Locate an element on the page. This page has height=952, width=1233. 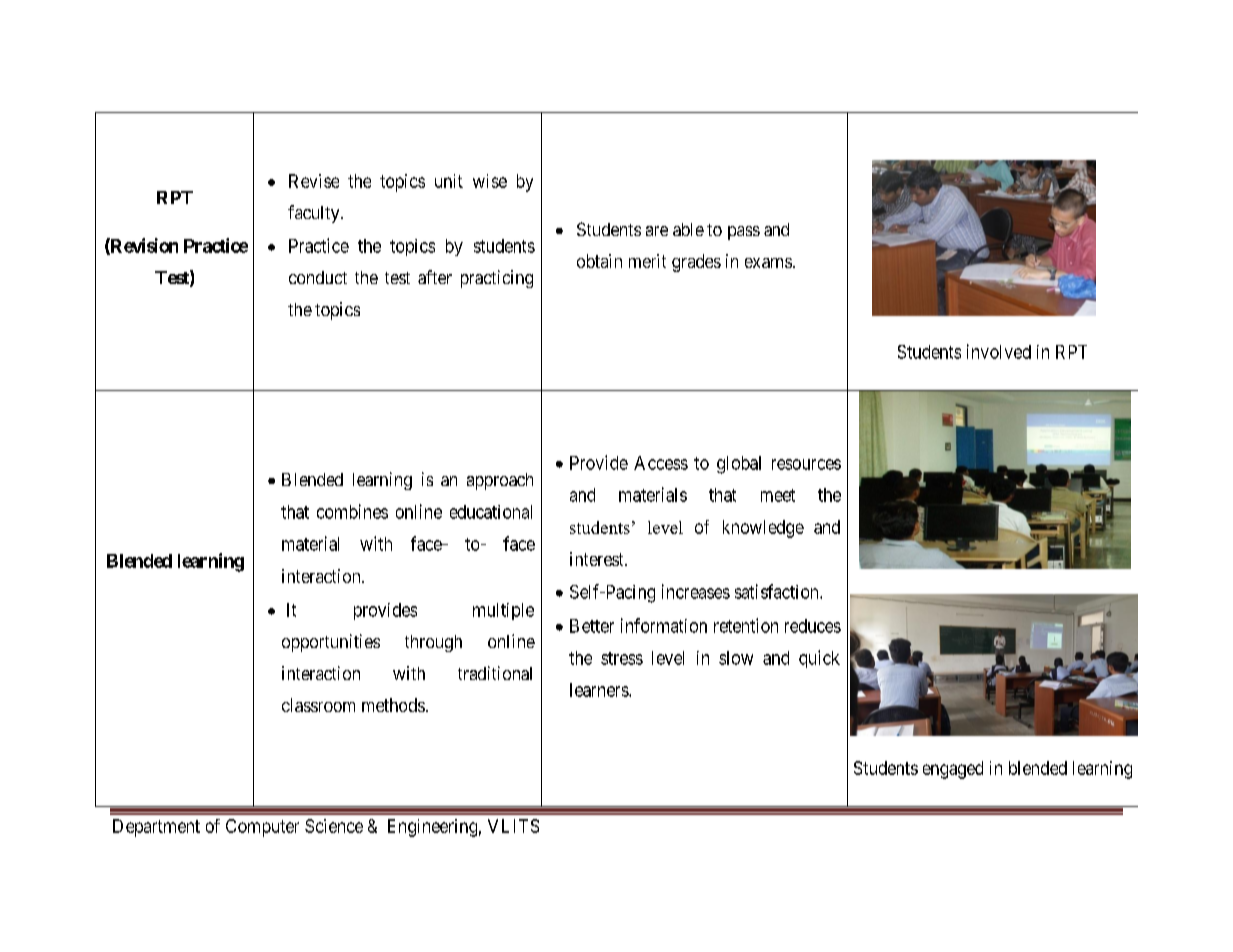
pass is located at coordinates (744, 233).
